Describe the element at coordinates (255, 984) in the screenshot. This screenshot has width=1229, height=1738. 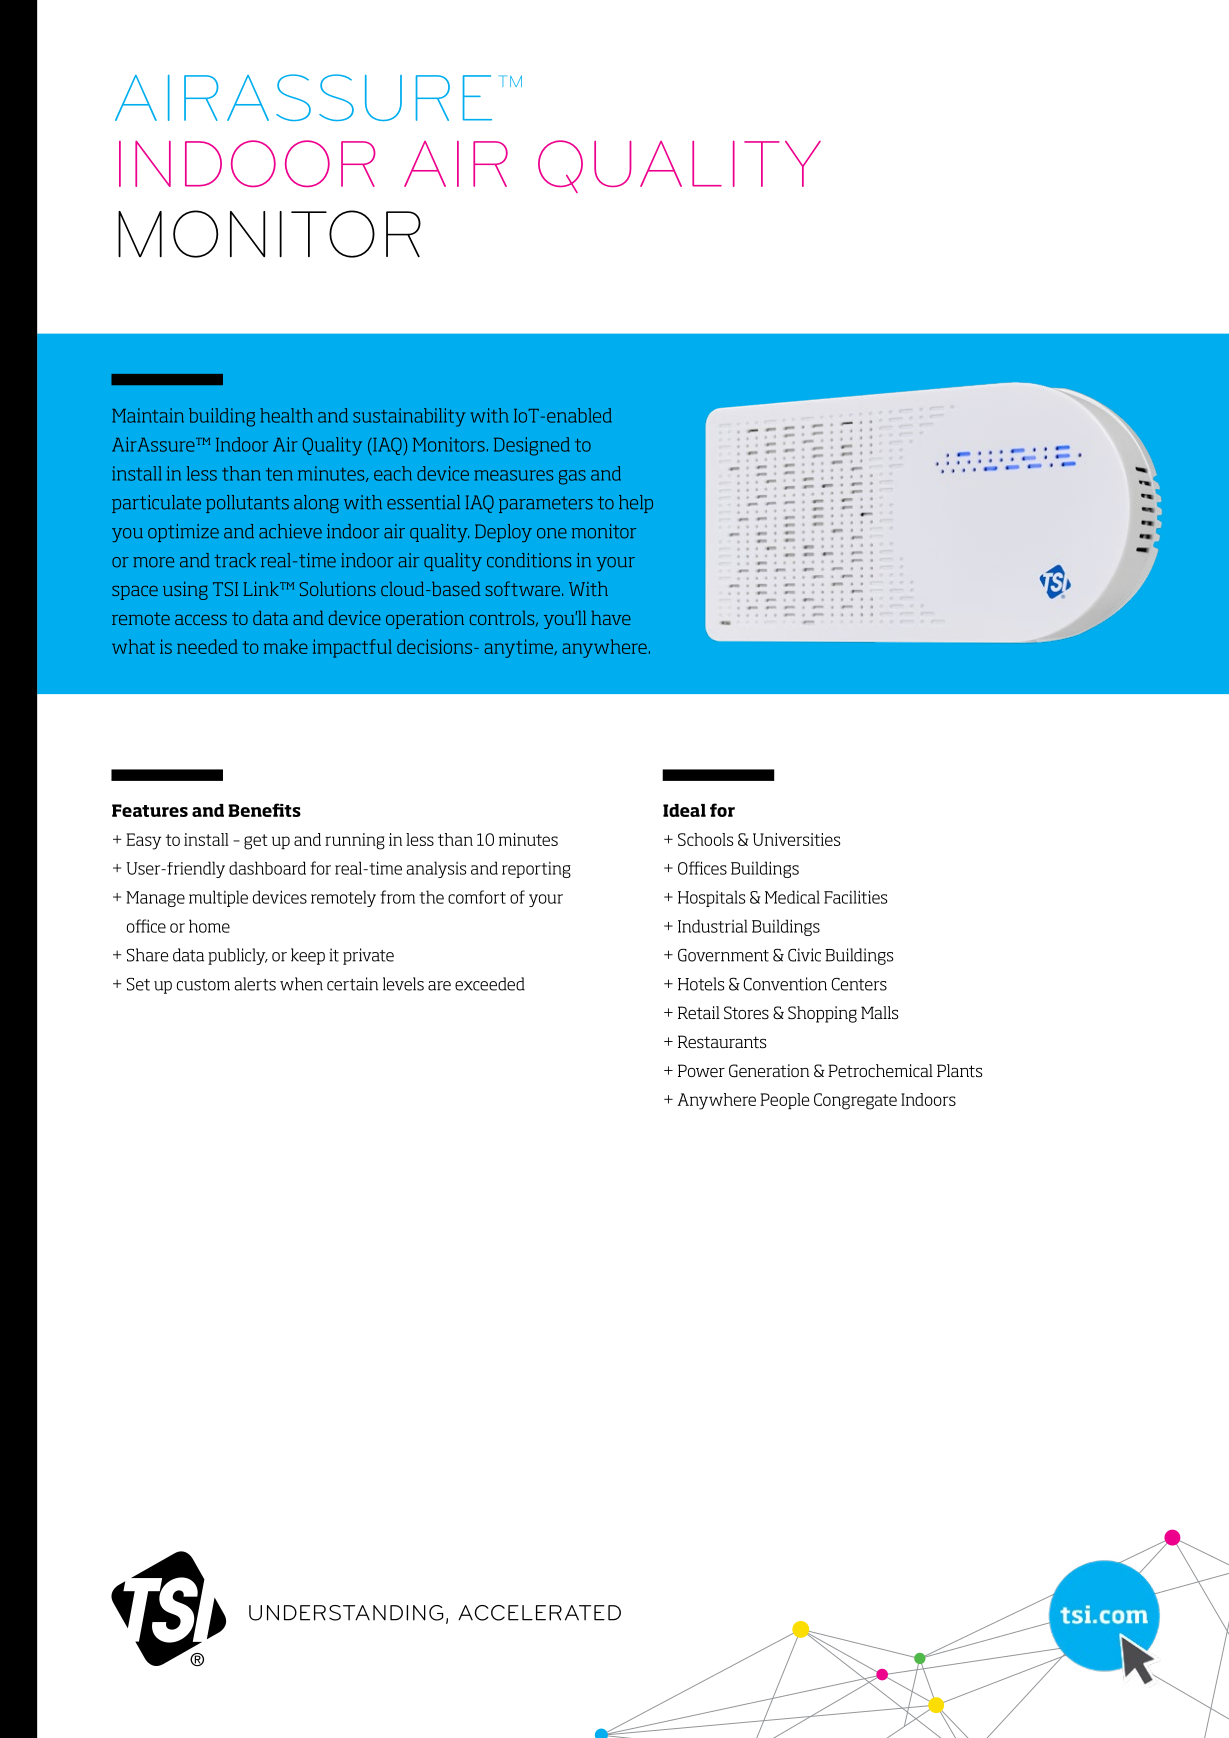
I see `alerts` at that location.
